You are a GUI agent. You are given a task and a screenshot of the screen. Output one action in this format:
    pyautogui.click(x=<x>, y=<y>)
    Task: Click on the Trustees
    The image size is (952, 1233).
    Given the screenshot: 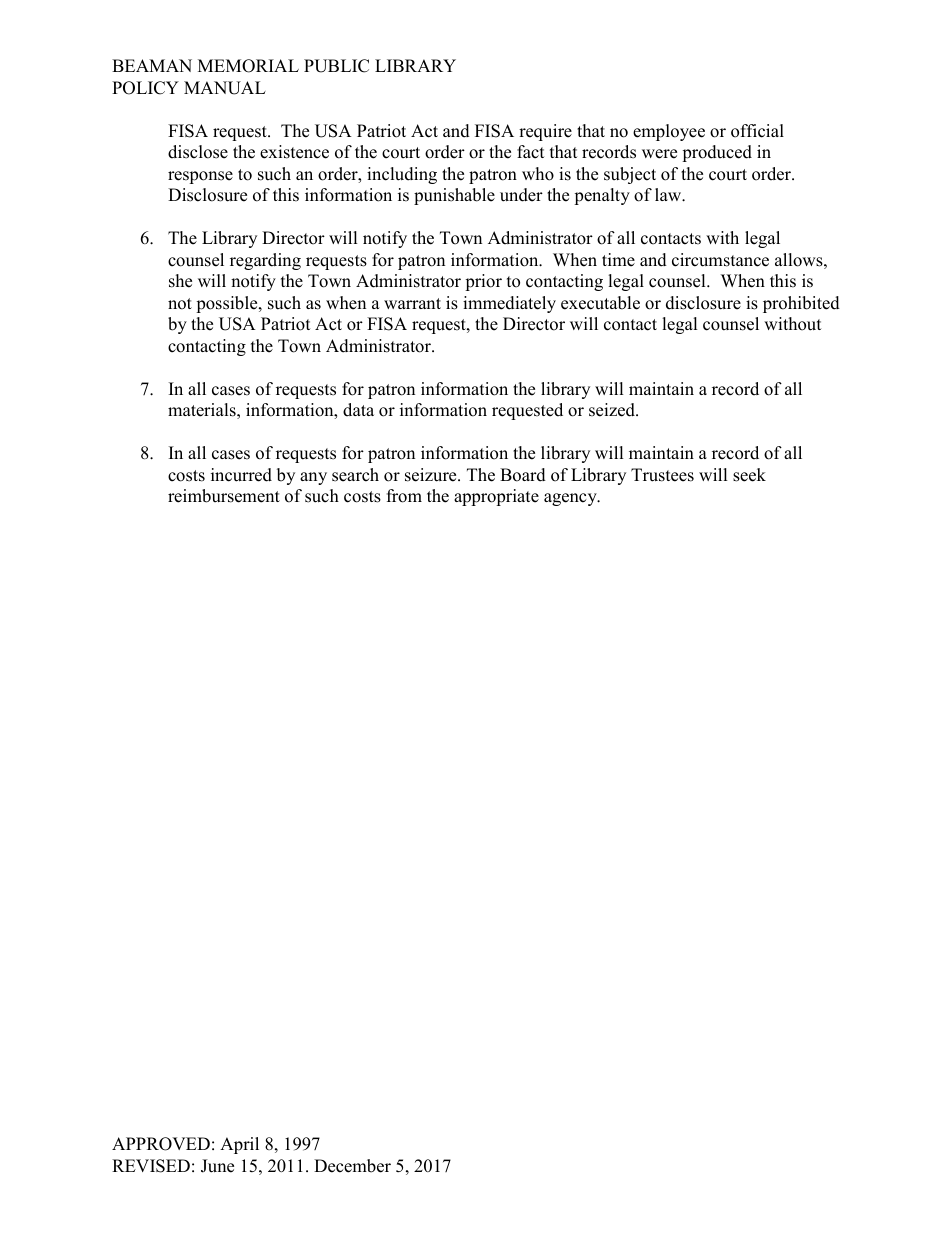 What is the action you would take?
    pyautogui.click(x=662, y=475)
